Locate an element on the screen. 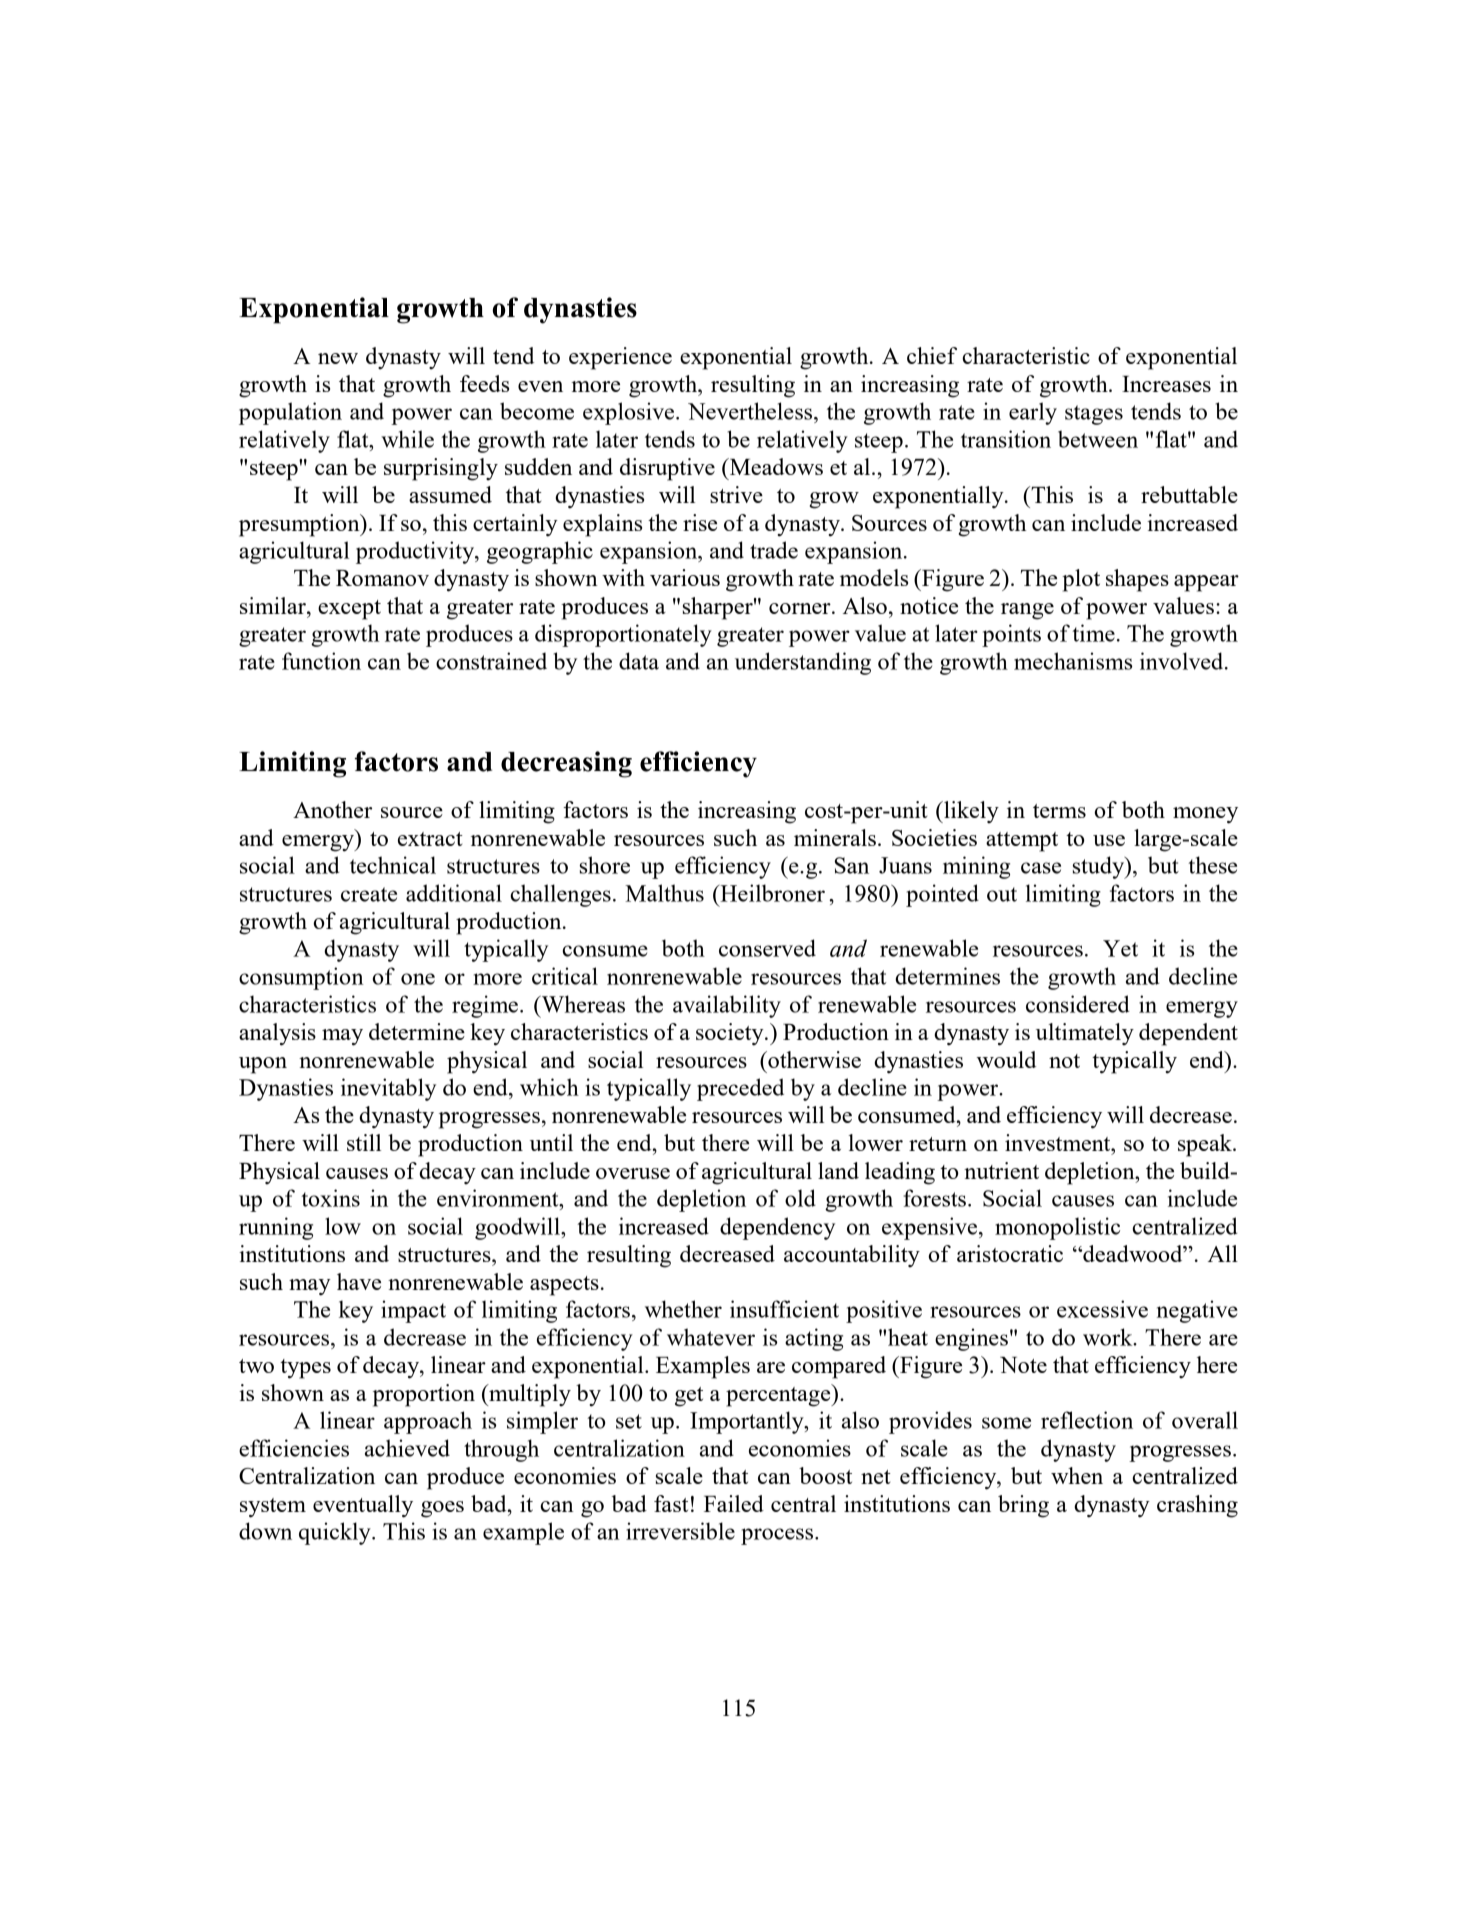 The height and width of the screenshot is (1911, 1477). stages is located at coordinates (1094, 415).
